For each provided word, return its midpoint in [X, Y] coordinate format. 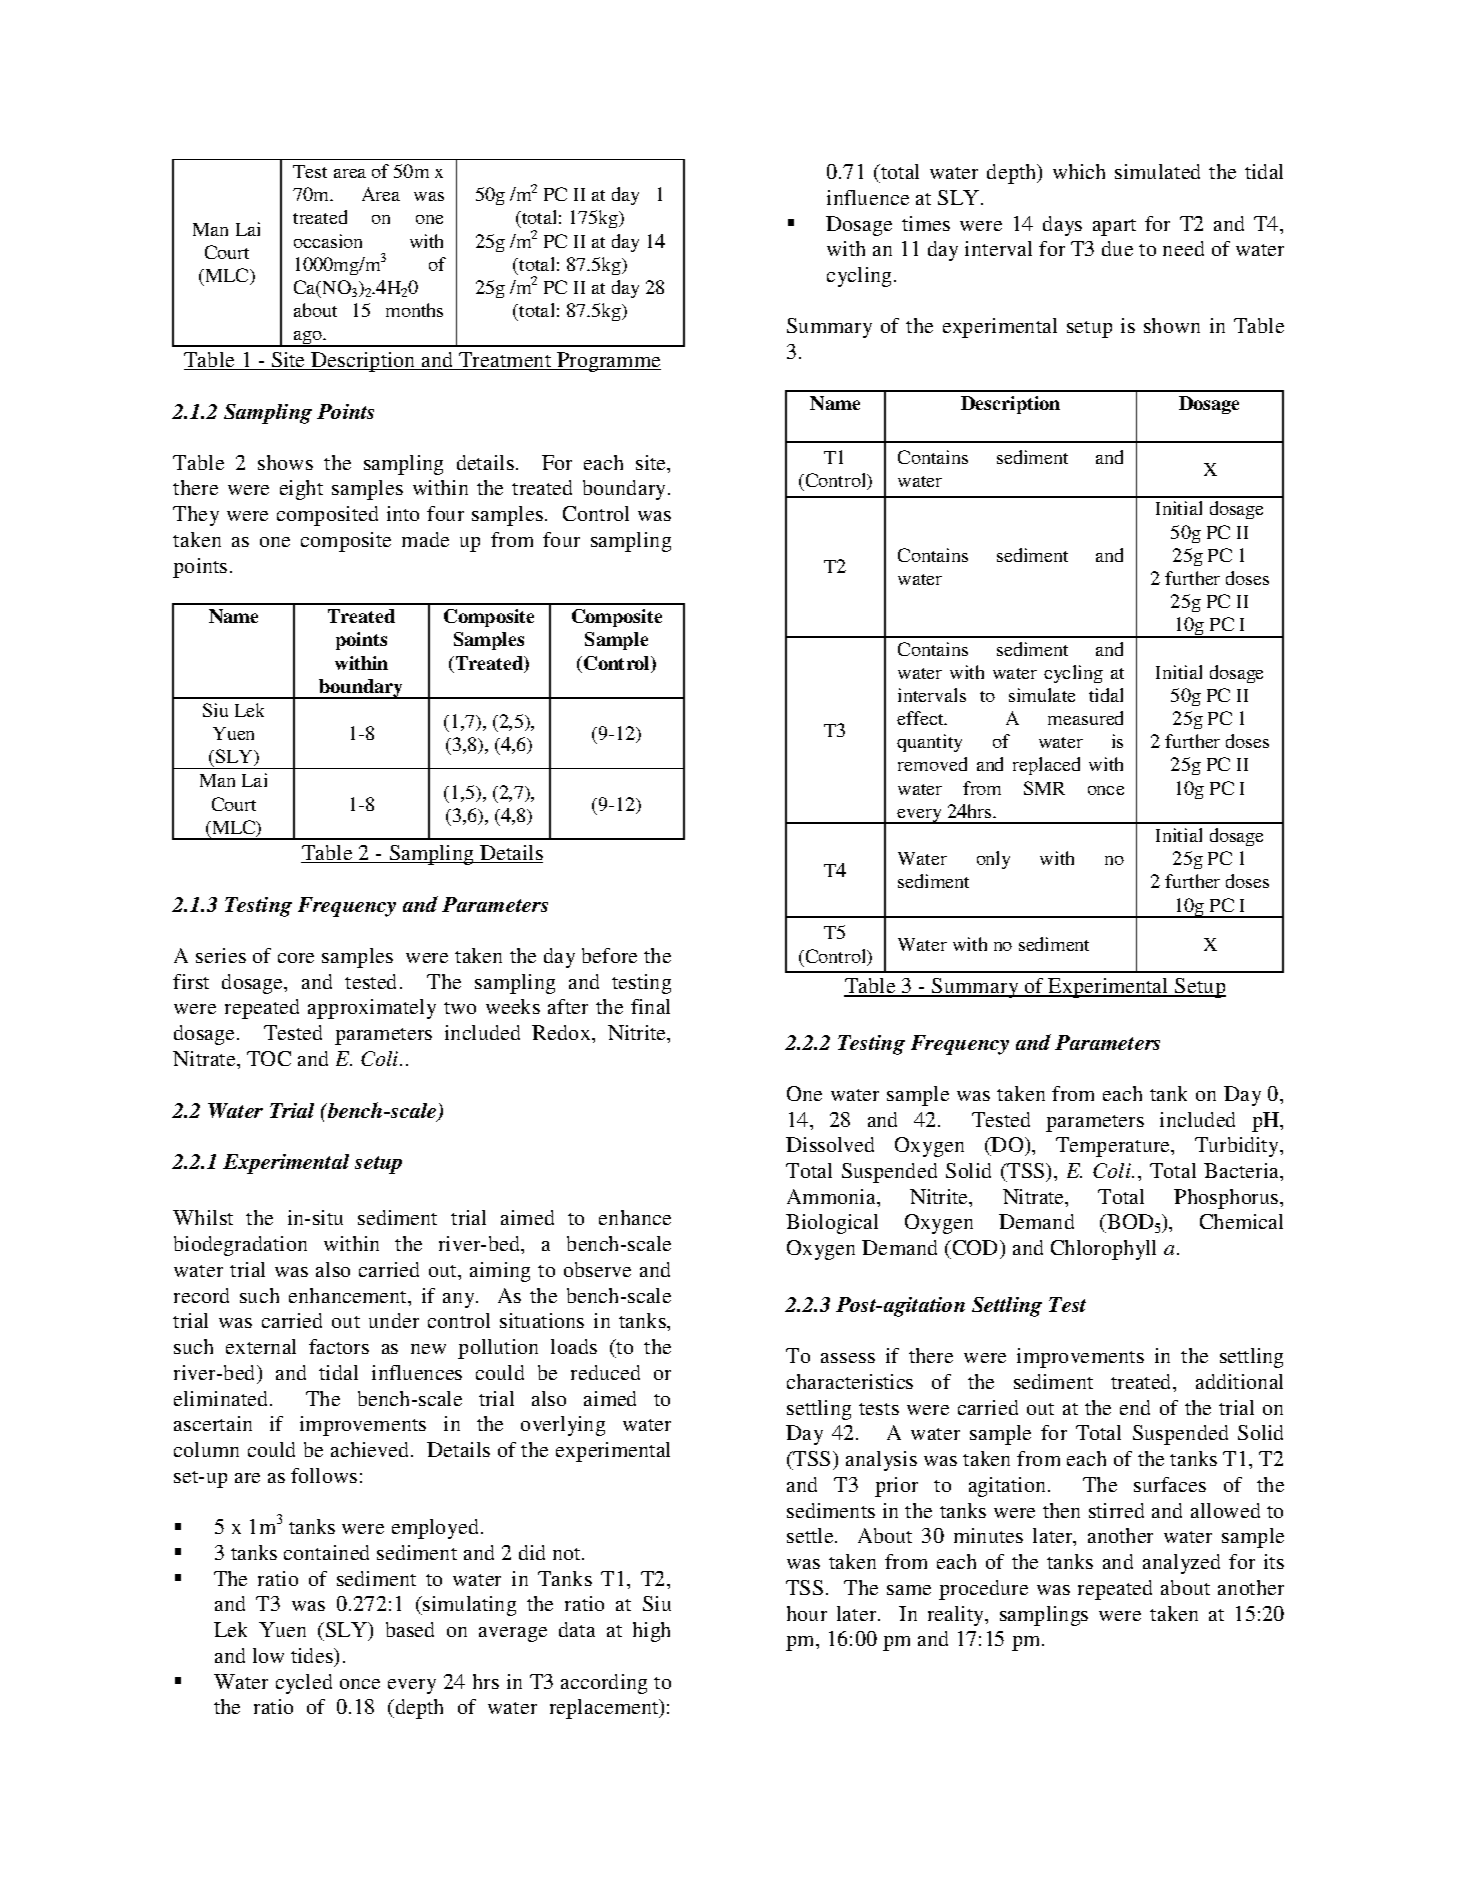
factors [339, 1346]
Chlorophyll [1103, 1250]
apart [1114, 227]
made [425, 539]
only [993, 860]
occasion [328, 241]
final [650, 1006]
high [651, 1632]
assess [848, 1358]
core [296, 958]
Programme [608, 362]
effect [921, 718]
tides [313, 1655]
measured [1085, 718]
